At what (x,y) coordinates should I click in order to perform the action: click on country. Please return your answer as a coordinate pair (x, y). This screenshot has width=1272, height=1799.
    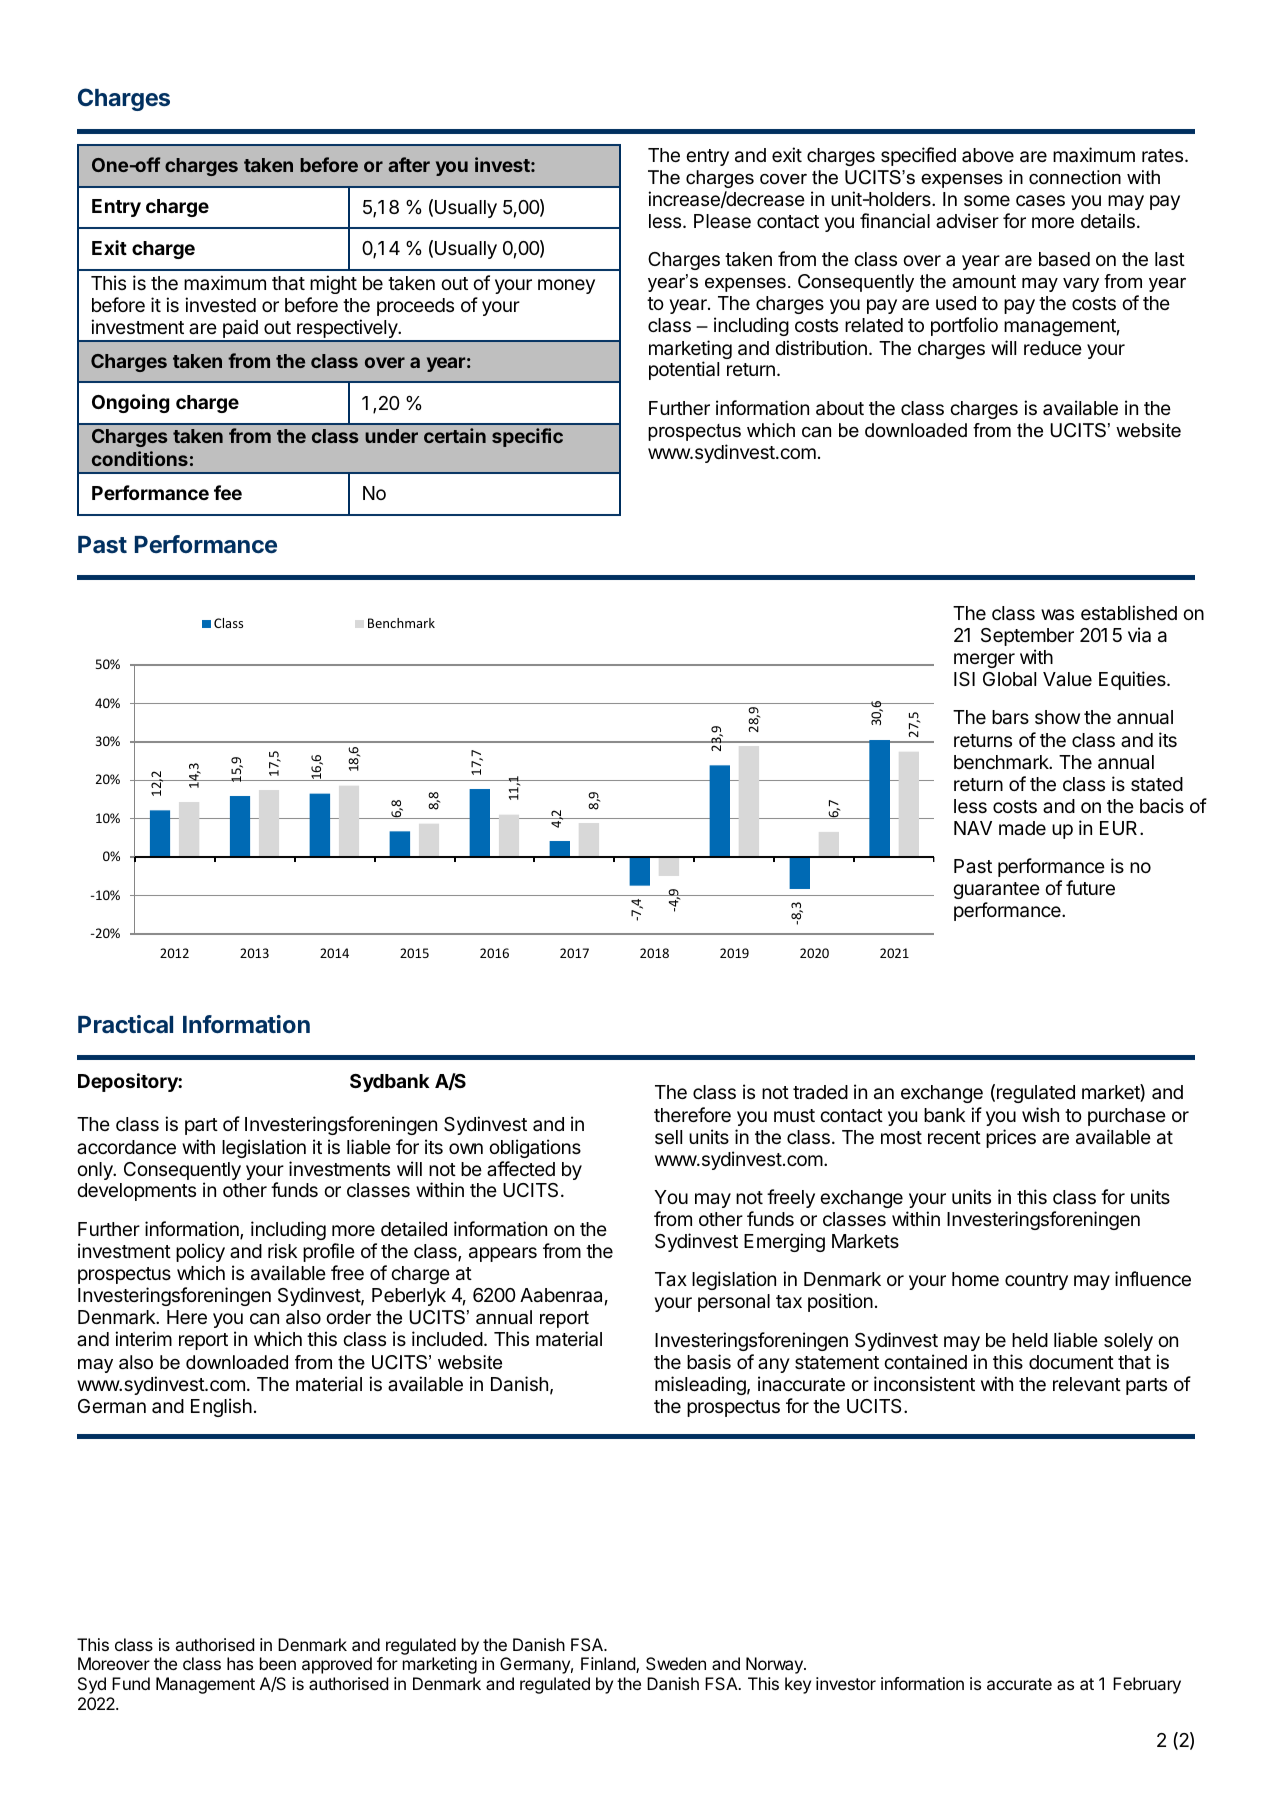
    Looking at the image, I should click on (1036, 1281).
